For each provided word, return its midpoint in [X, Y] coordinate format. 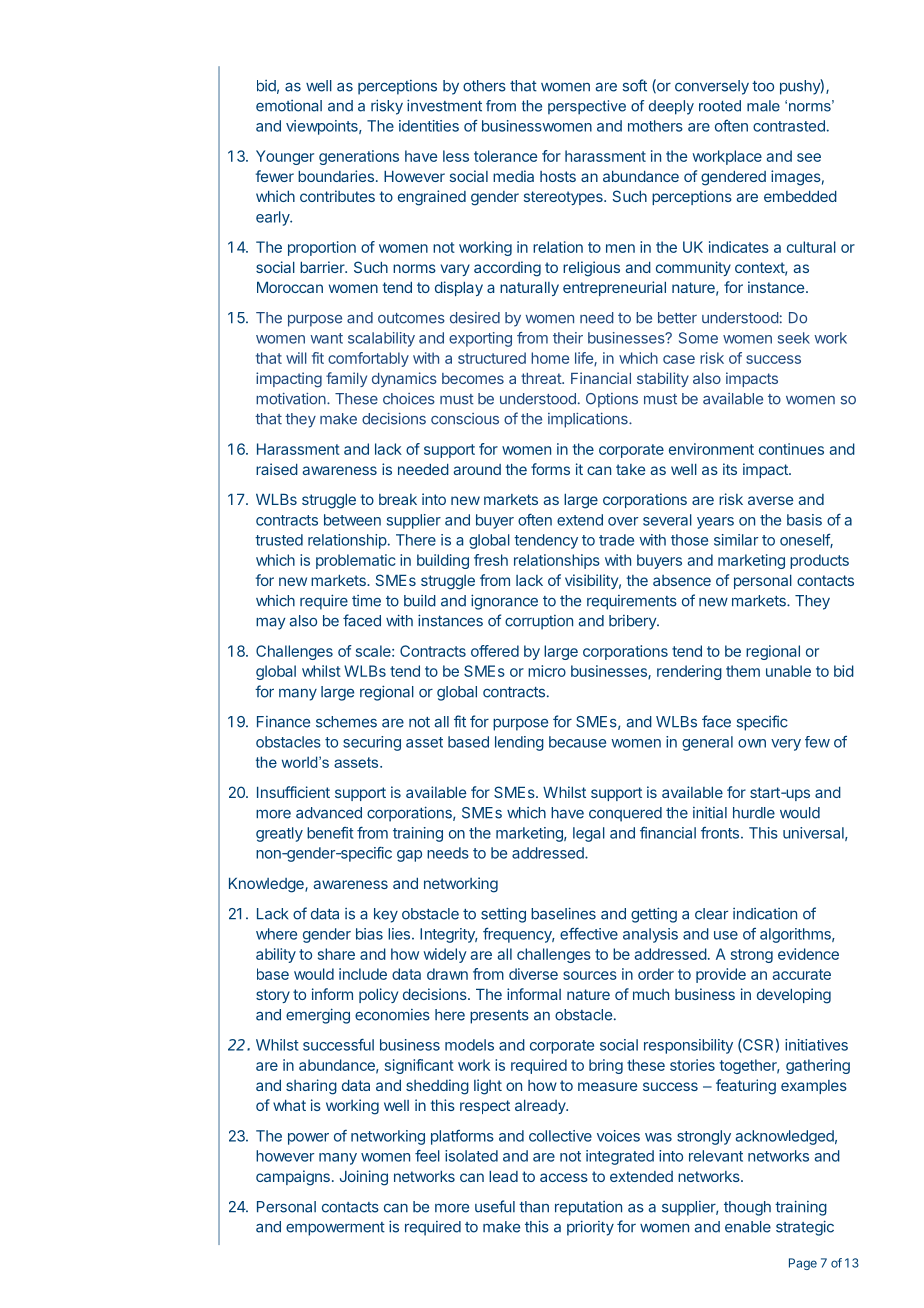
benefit [330, 833]
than [534, 1207]
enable [748, 1227]
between [352, 520]
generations [359, 157]
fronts [720, 833]
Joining [364, 1178]
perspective [587, 107]
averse [770, 500]
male [763, 106]
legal [589, 834]
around [477, 469]
